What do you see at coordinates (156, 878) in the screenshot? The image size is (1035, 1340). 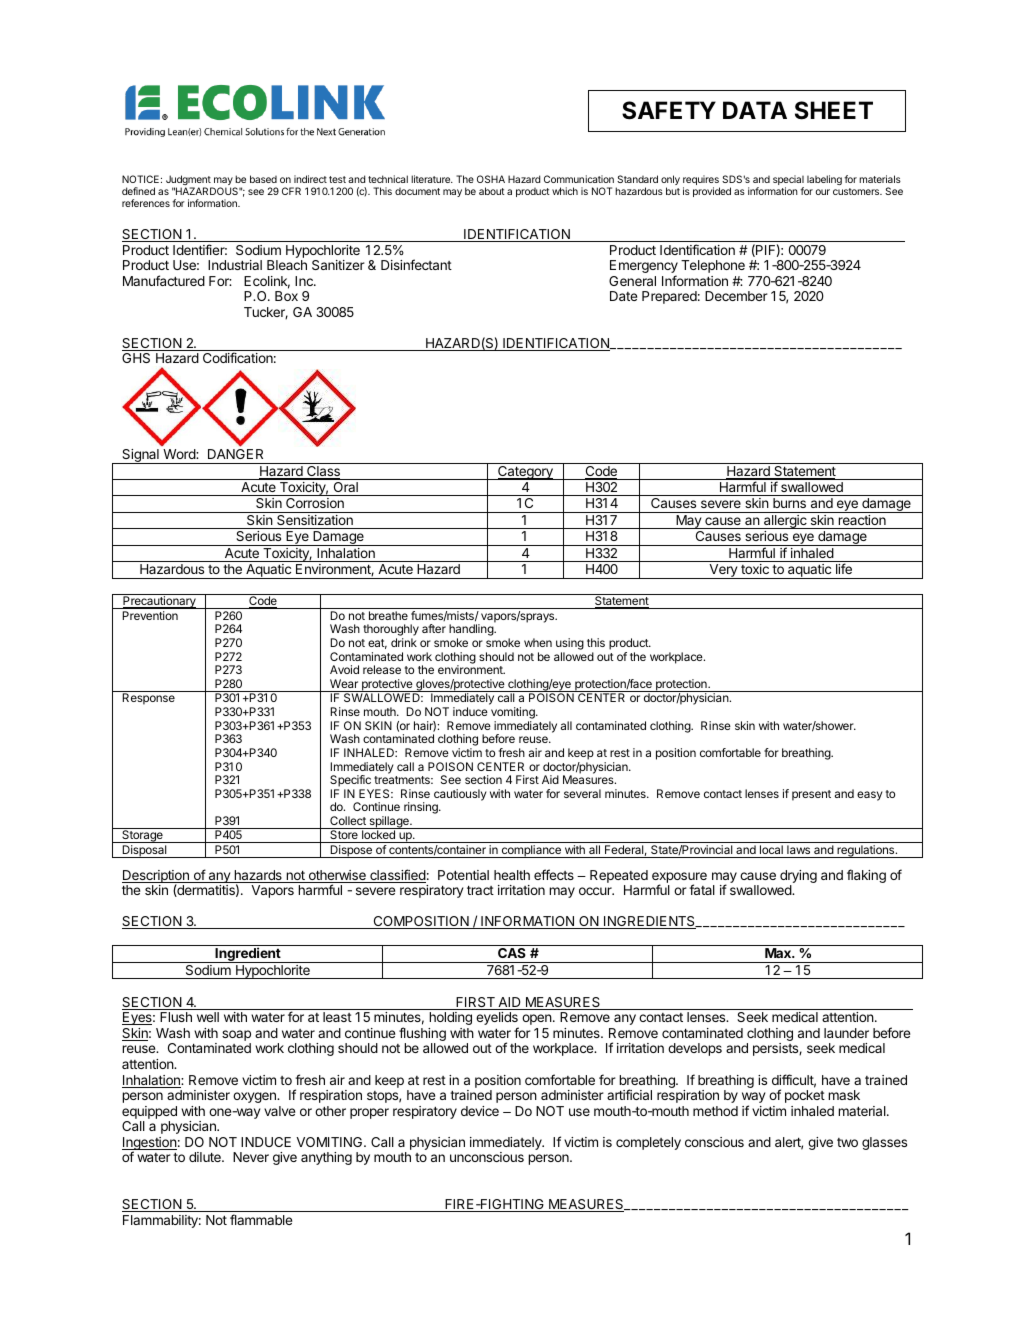 I see `Description` at bounding box center [156, 878].
